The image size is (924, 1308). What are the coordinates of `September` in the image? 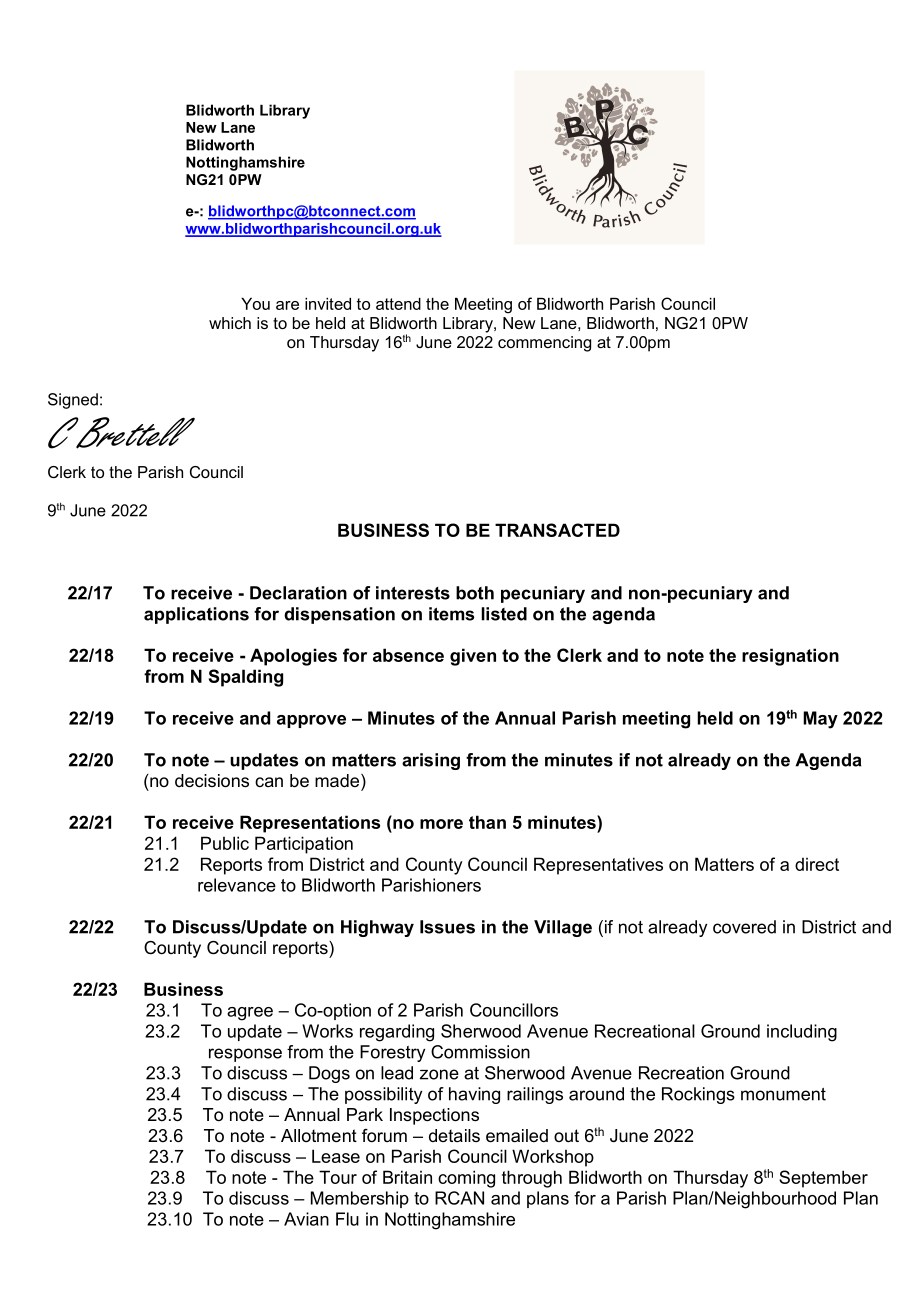 It's located at (823, 1179).
